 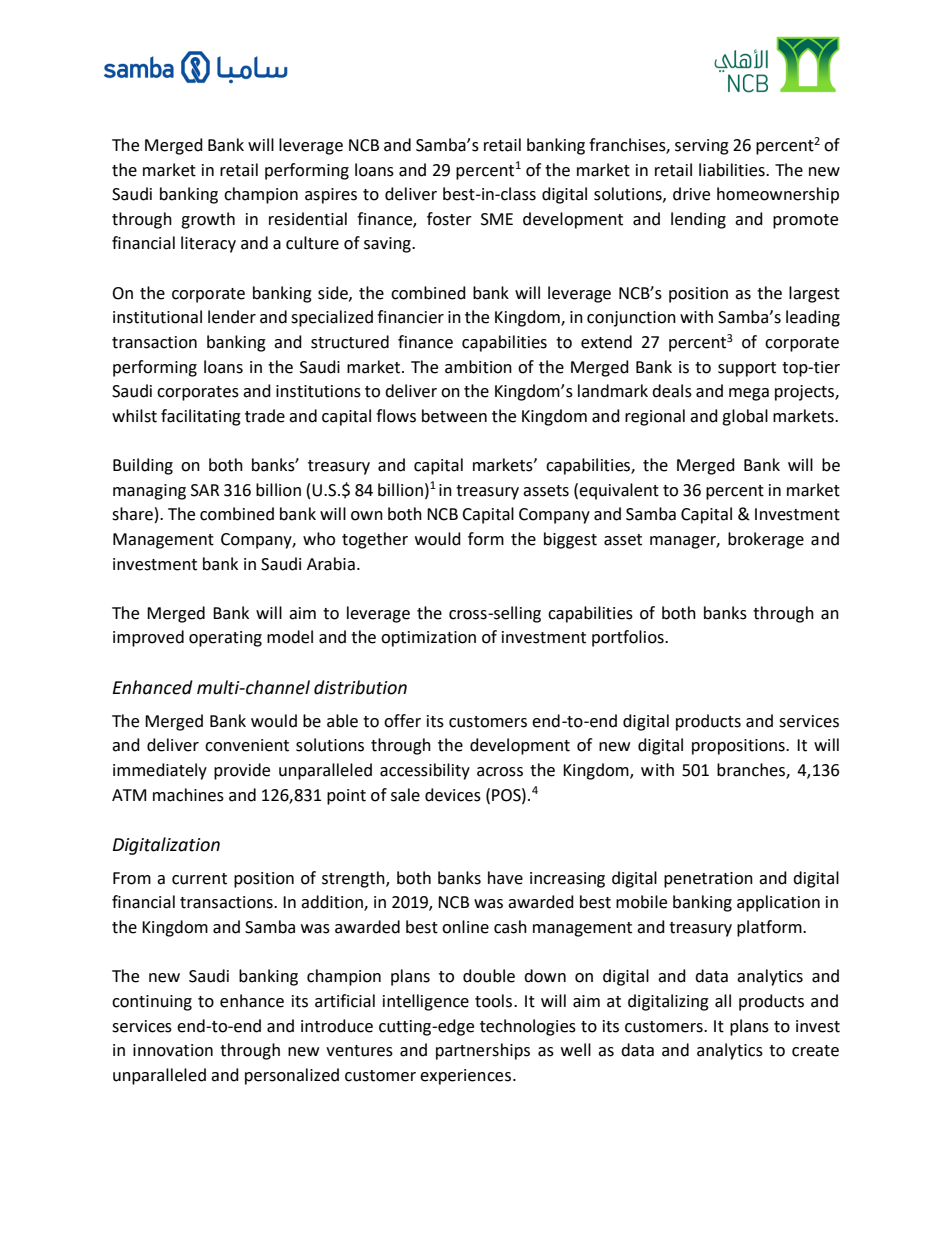 I want to click on operating, so click(x=225, y=639).
